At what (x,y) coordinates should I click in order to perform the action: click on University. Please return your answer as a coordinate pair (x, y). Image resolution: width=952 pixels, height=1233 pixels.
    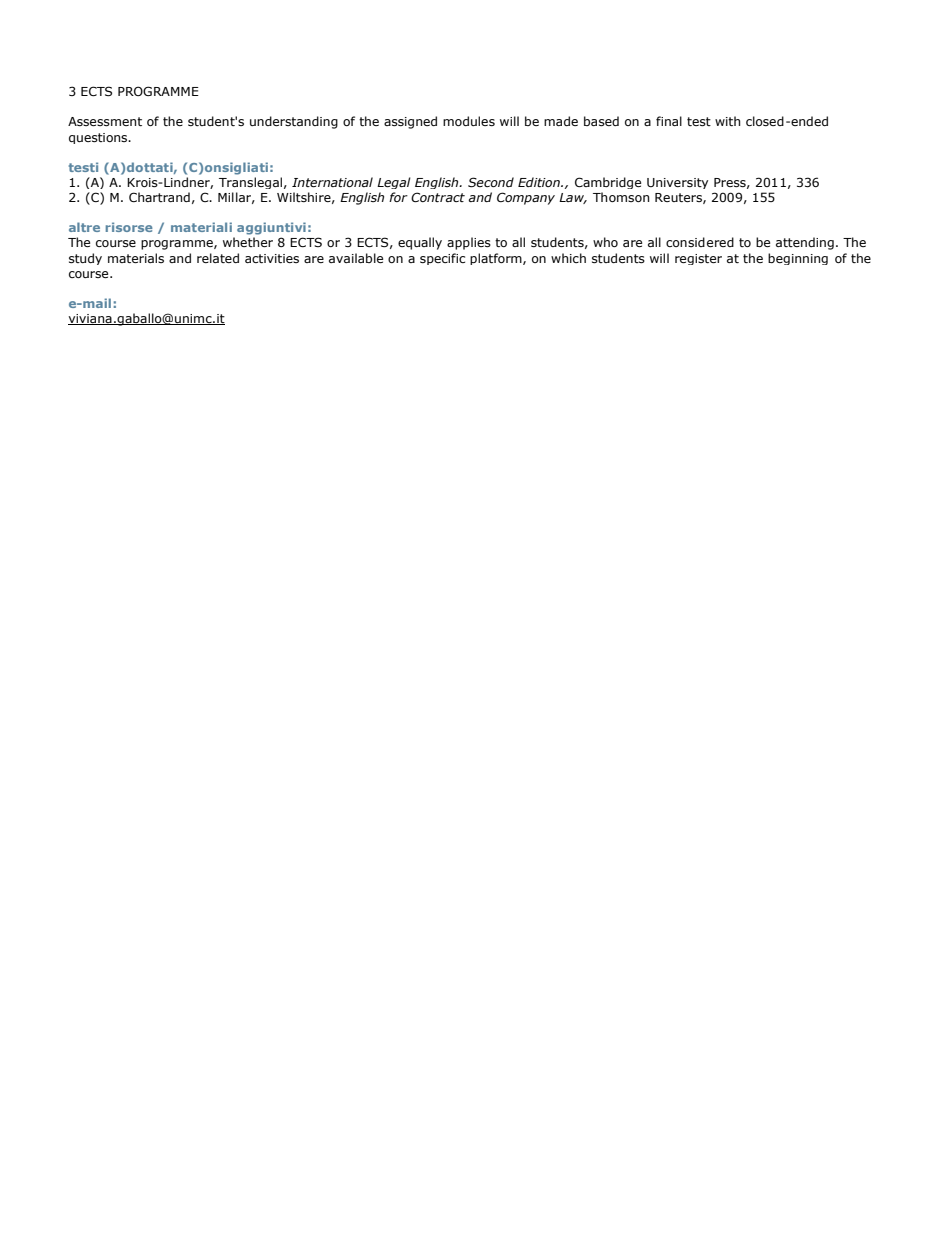
    Looking at the image, I should click on (677, 183).
